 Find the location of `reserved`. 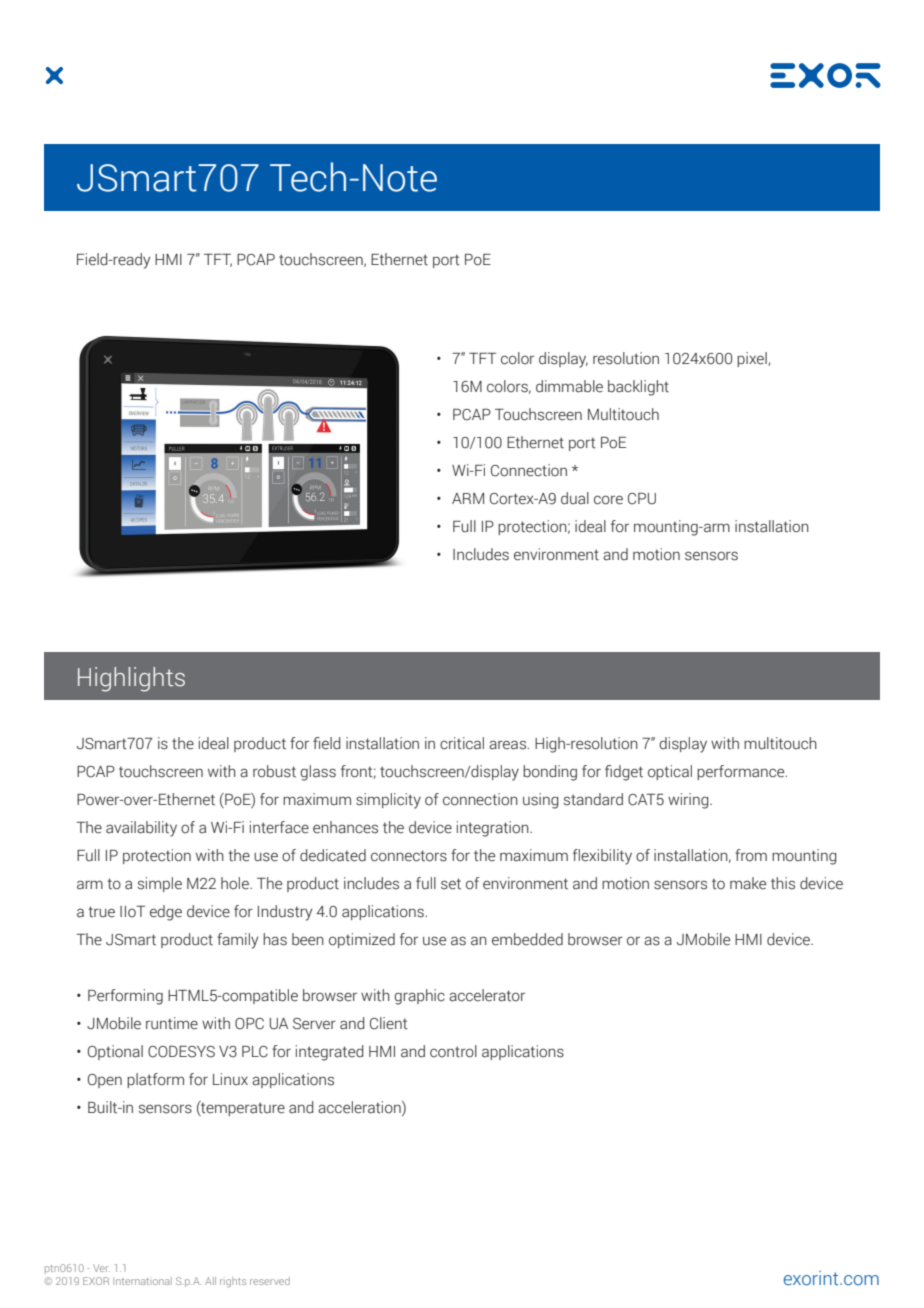

reserved is located at coordinates (270, 1281).
